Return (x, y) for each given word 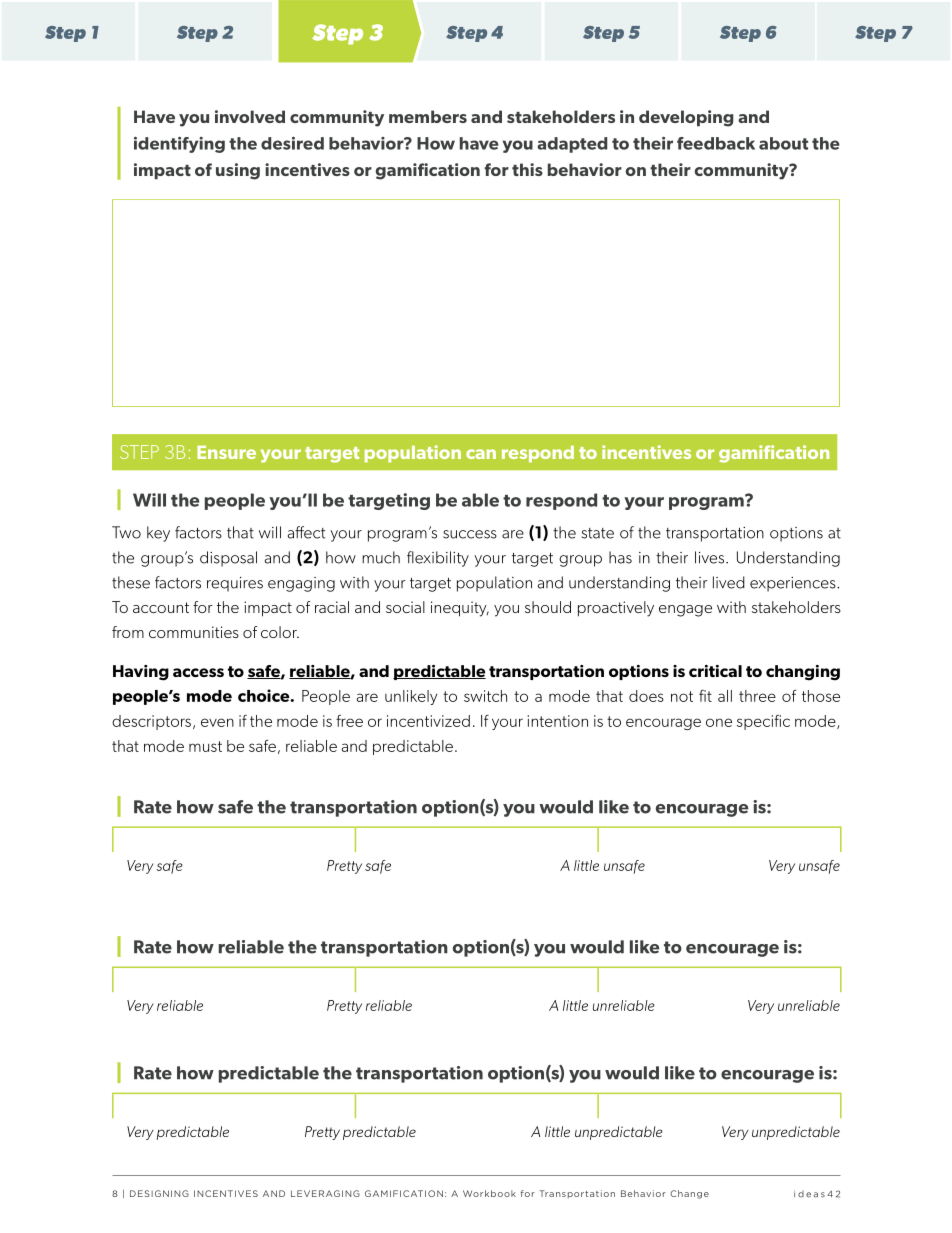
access (198, 672)
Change (689, 1194)
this (527, 169)
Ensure (226, 452)
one (719, 722)
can (481, 454)
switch (485, 696)
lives (711, 557)
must (205, 746)
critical (715, 671)
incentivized (428, 721)
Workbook (489, 1193)
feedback (716, 143)
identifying (179, 145)
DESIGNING (159, 1193)
